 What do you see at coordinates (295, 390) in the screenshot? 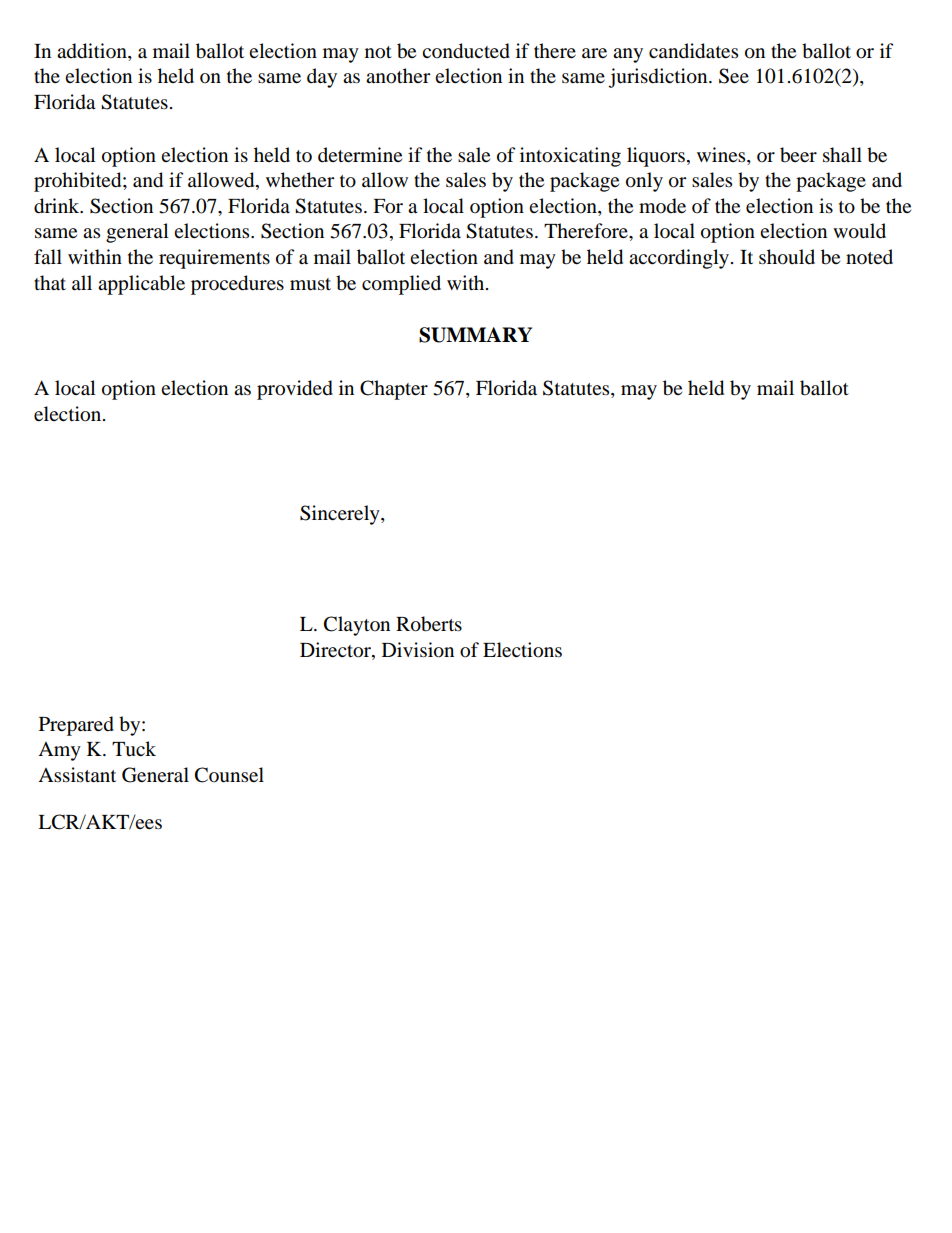
I see `provided` at bounding box center [295, 390].
